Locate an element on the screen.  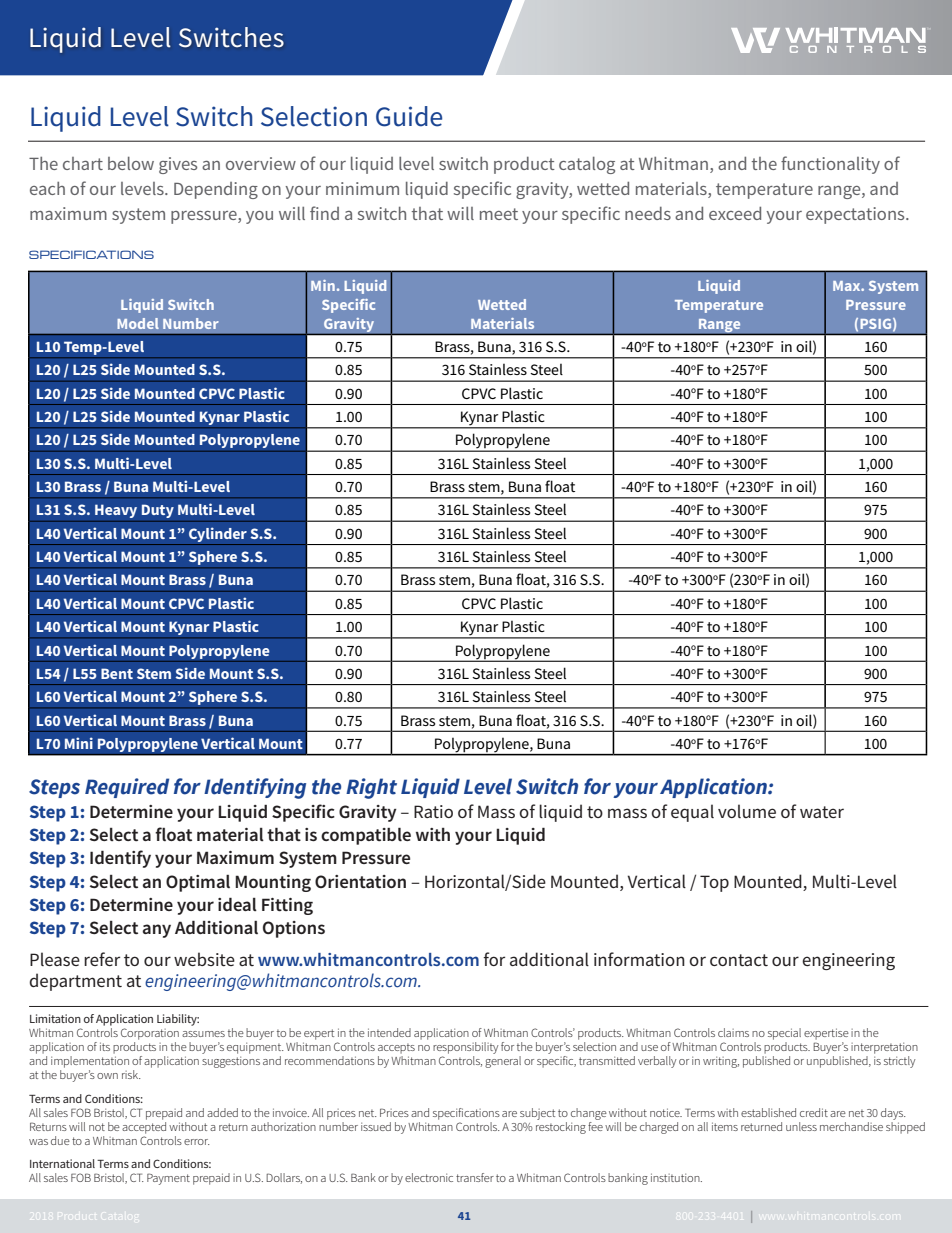
Right is located at coordinates (371, 788).
